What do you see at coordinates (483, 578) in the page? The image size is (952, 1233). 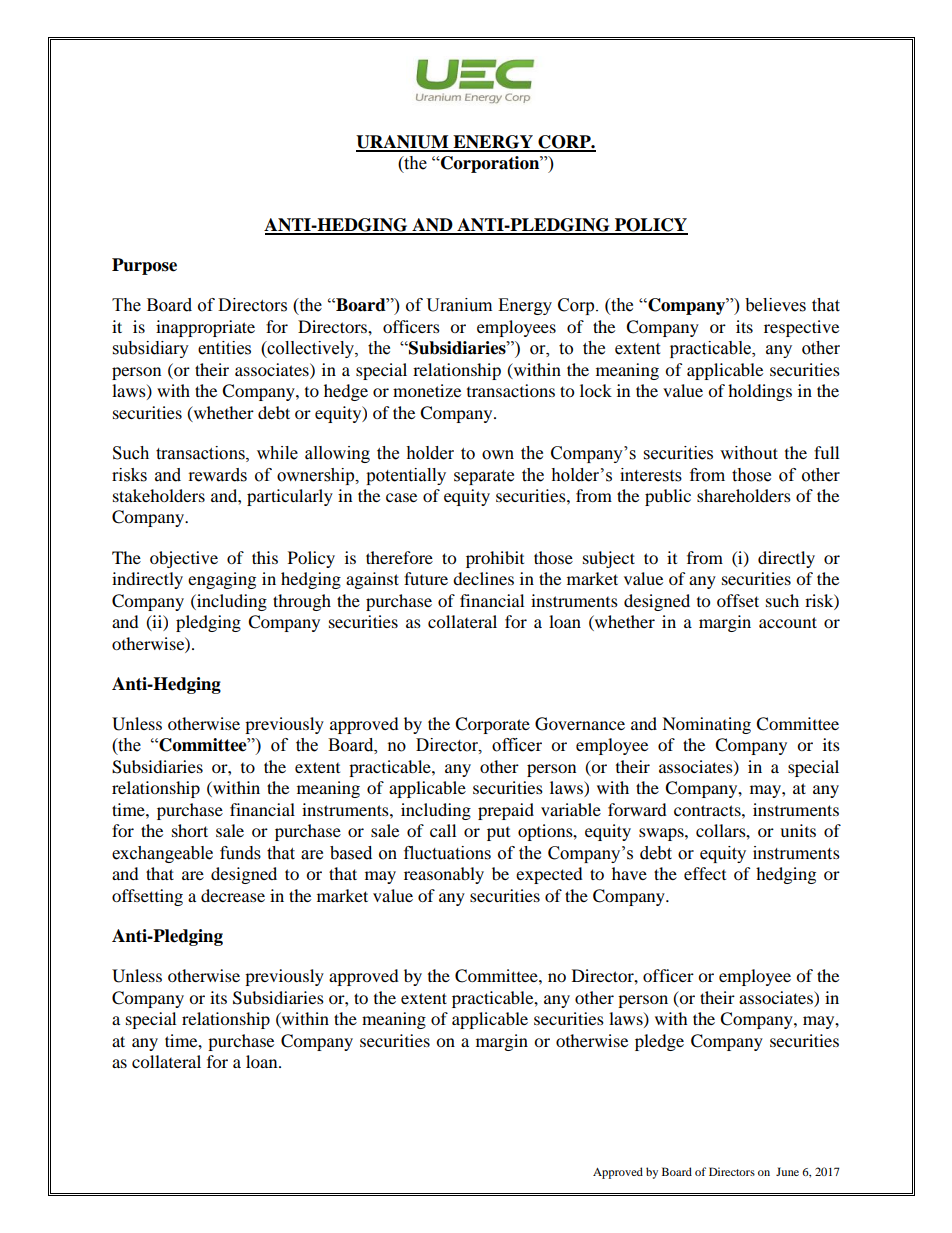 I see `declines` at bounding box center [483, 578].
